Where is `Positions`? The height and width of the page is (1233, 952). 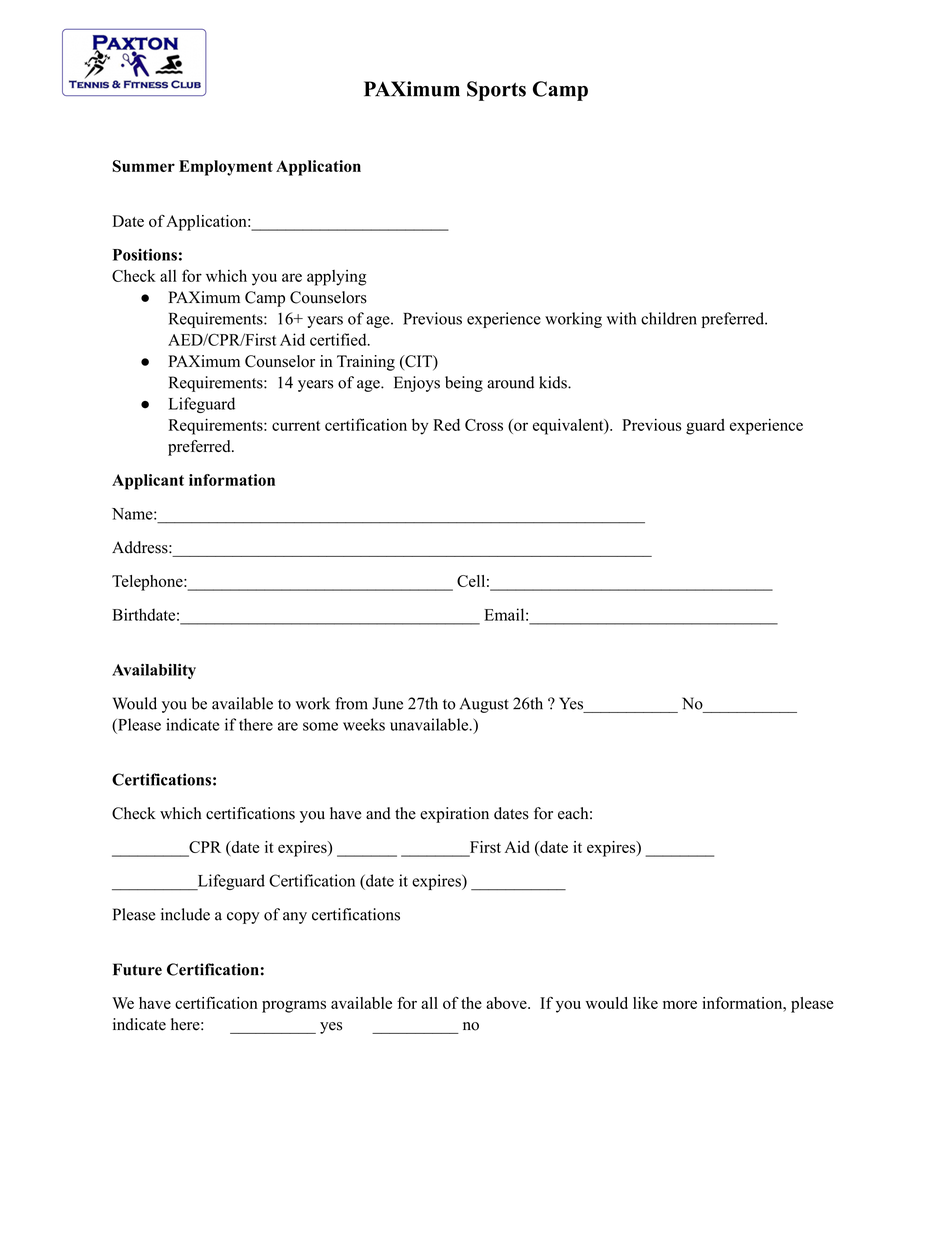
Positions is located at coordinates (145, 254).
